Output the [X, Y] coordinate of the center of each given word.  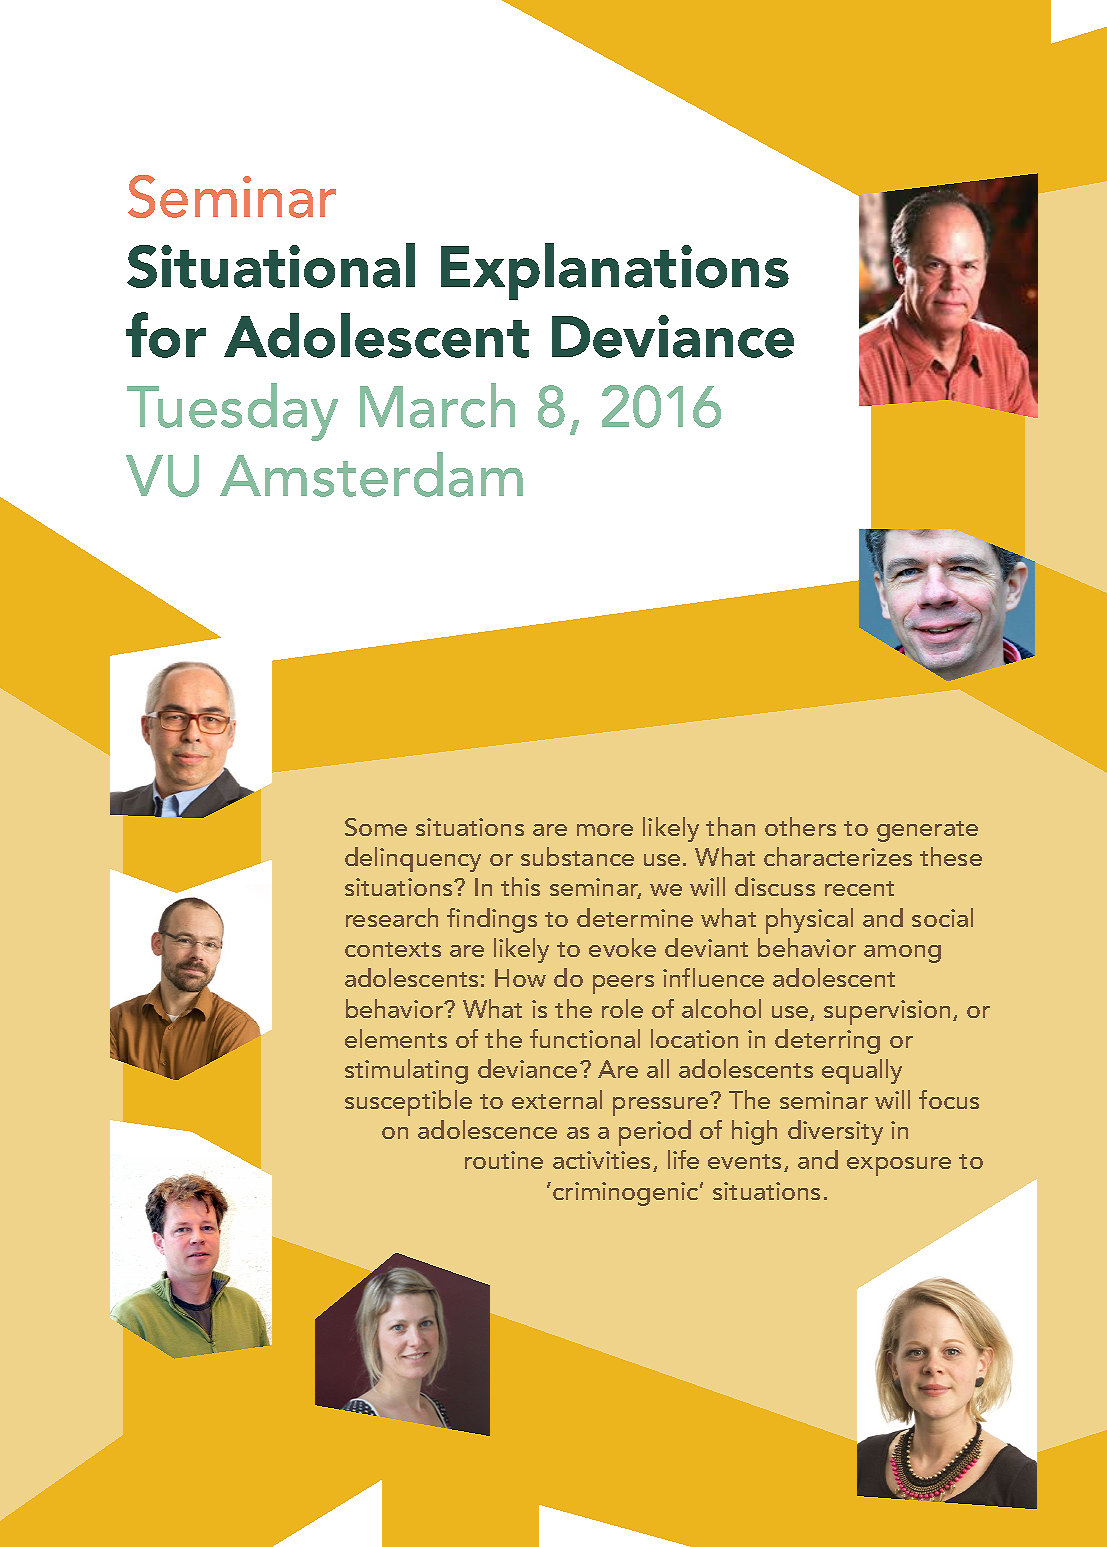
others [800, 826]
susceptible [408, 1103]
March [437, 405]
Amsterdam [371, 474]
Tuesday [232, 412]
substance [577, 856]
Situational [271, 265]
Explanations [615, 271]
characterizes [838, 856]
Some [376, 827]
